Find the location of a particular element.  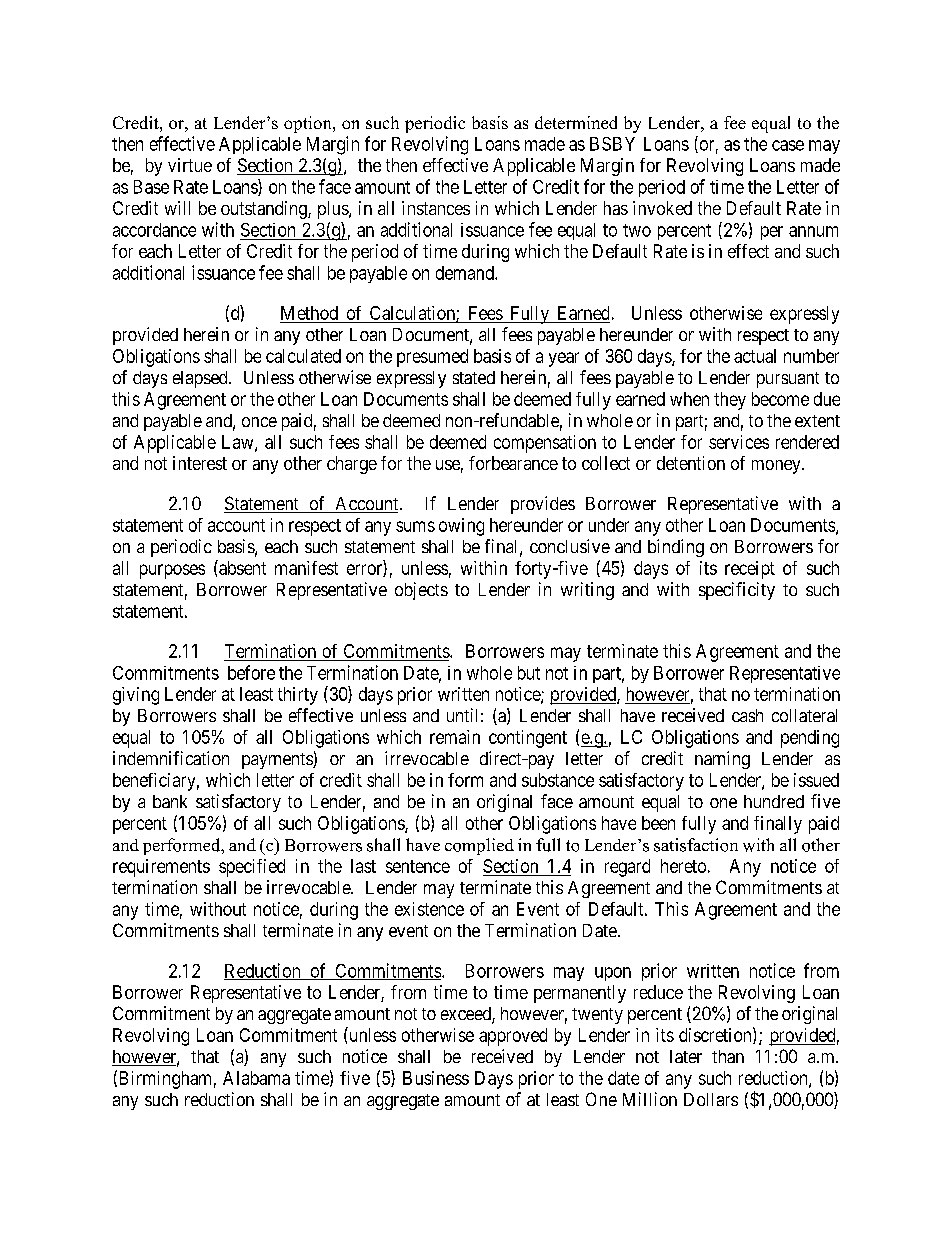

instances is located at coordinates (436, 208).
